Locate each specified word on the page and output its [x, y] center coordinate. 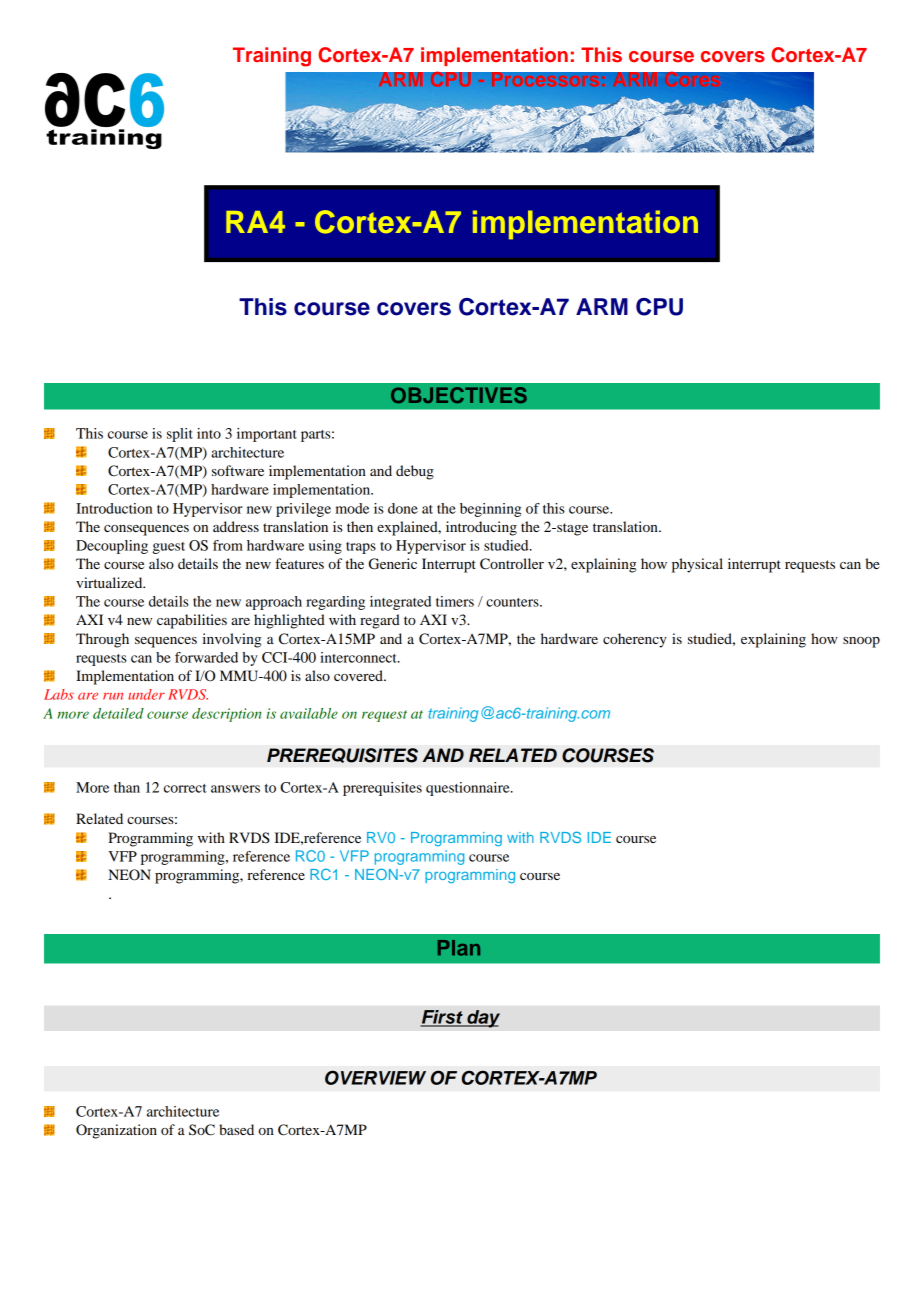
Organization [116, 1131]
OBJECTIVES [459, 395]
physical [697, 565]
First [442, 1018]
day [482, 1019]
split [180, 435]
